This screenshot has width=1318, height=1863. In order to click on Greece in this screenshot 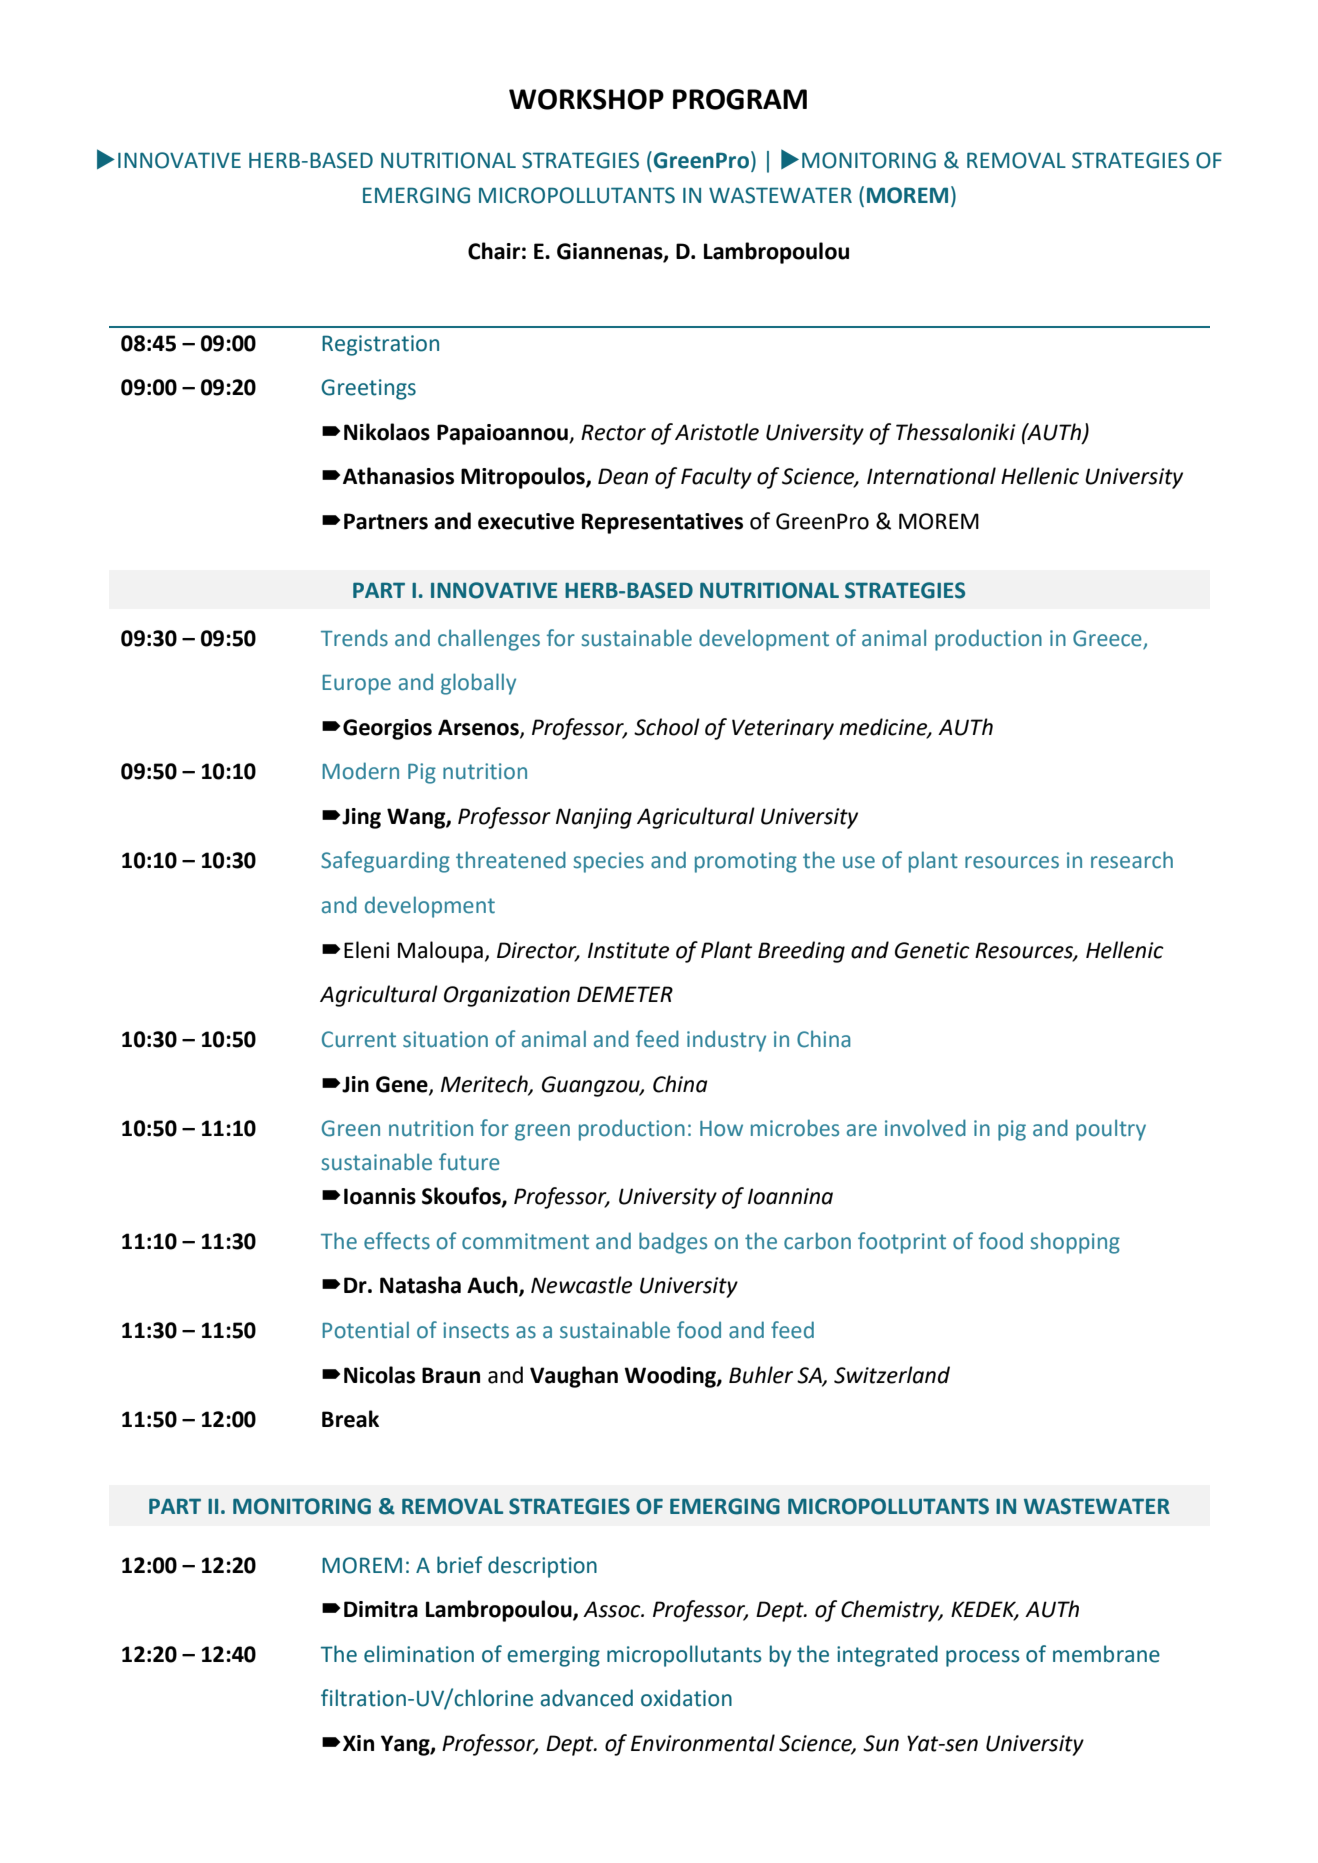, I will do `click(1107, 638)`.
